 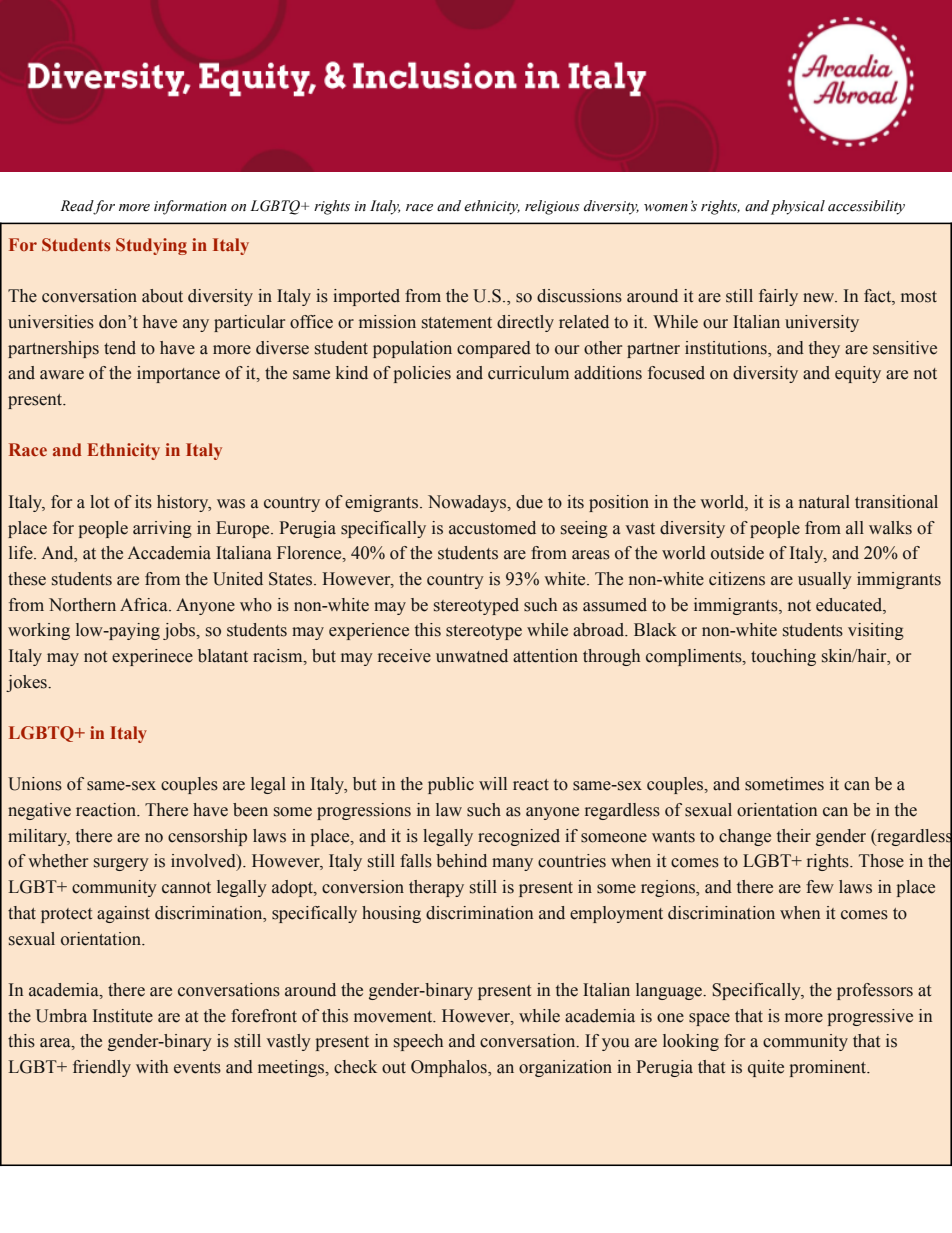 I want to click on Unions, so click(x=35, y=784).
